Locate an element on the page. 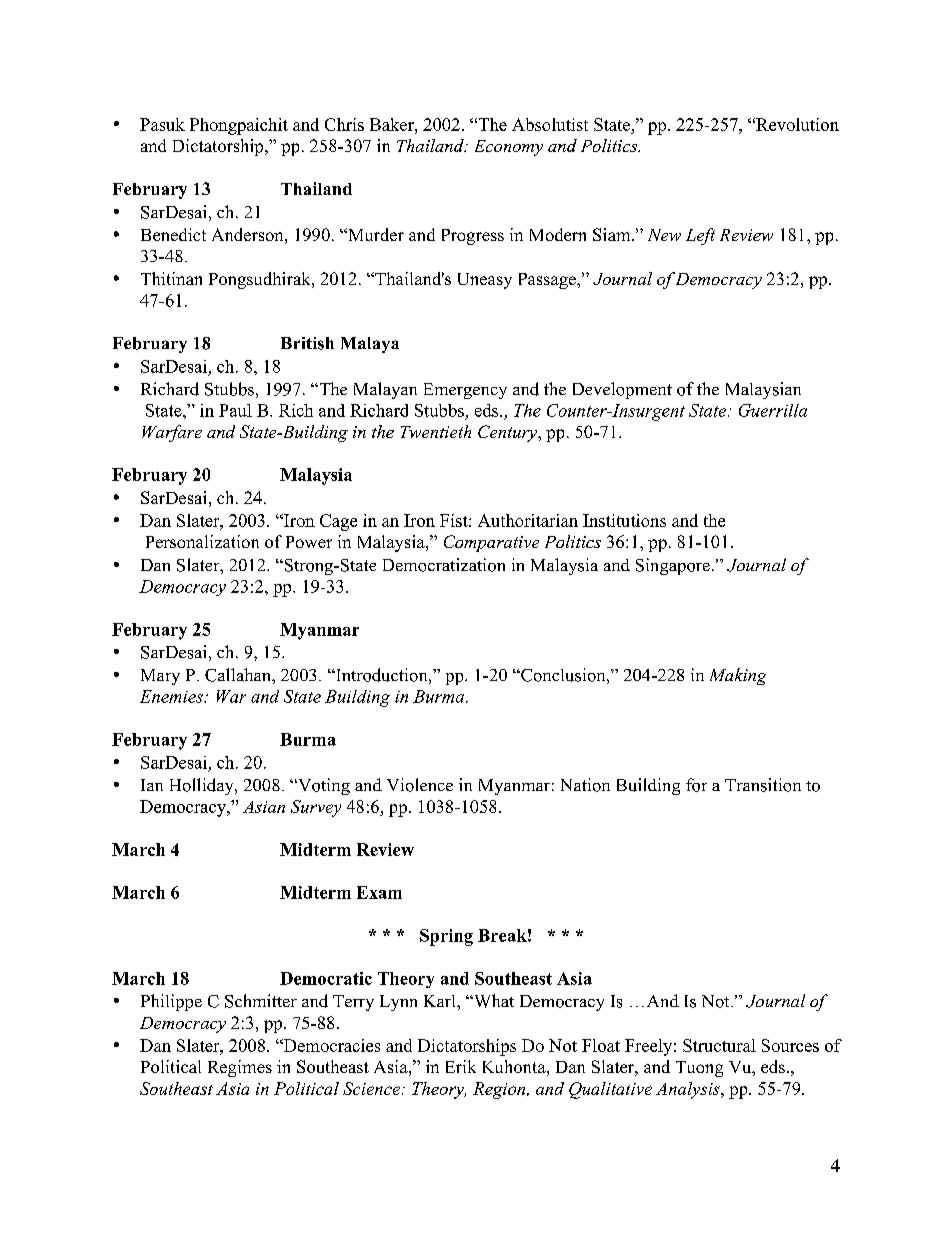 Image resolution: width=952 pixels, height=1233 pixels. Spring is located at coordinates (446, 937).
